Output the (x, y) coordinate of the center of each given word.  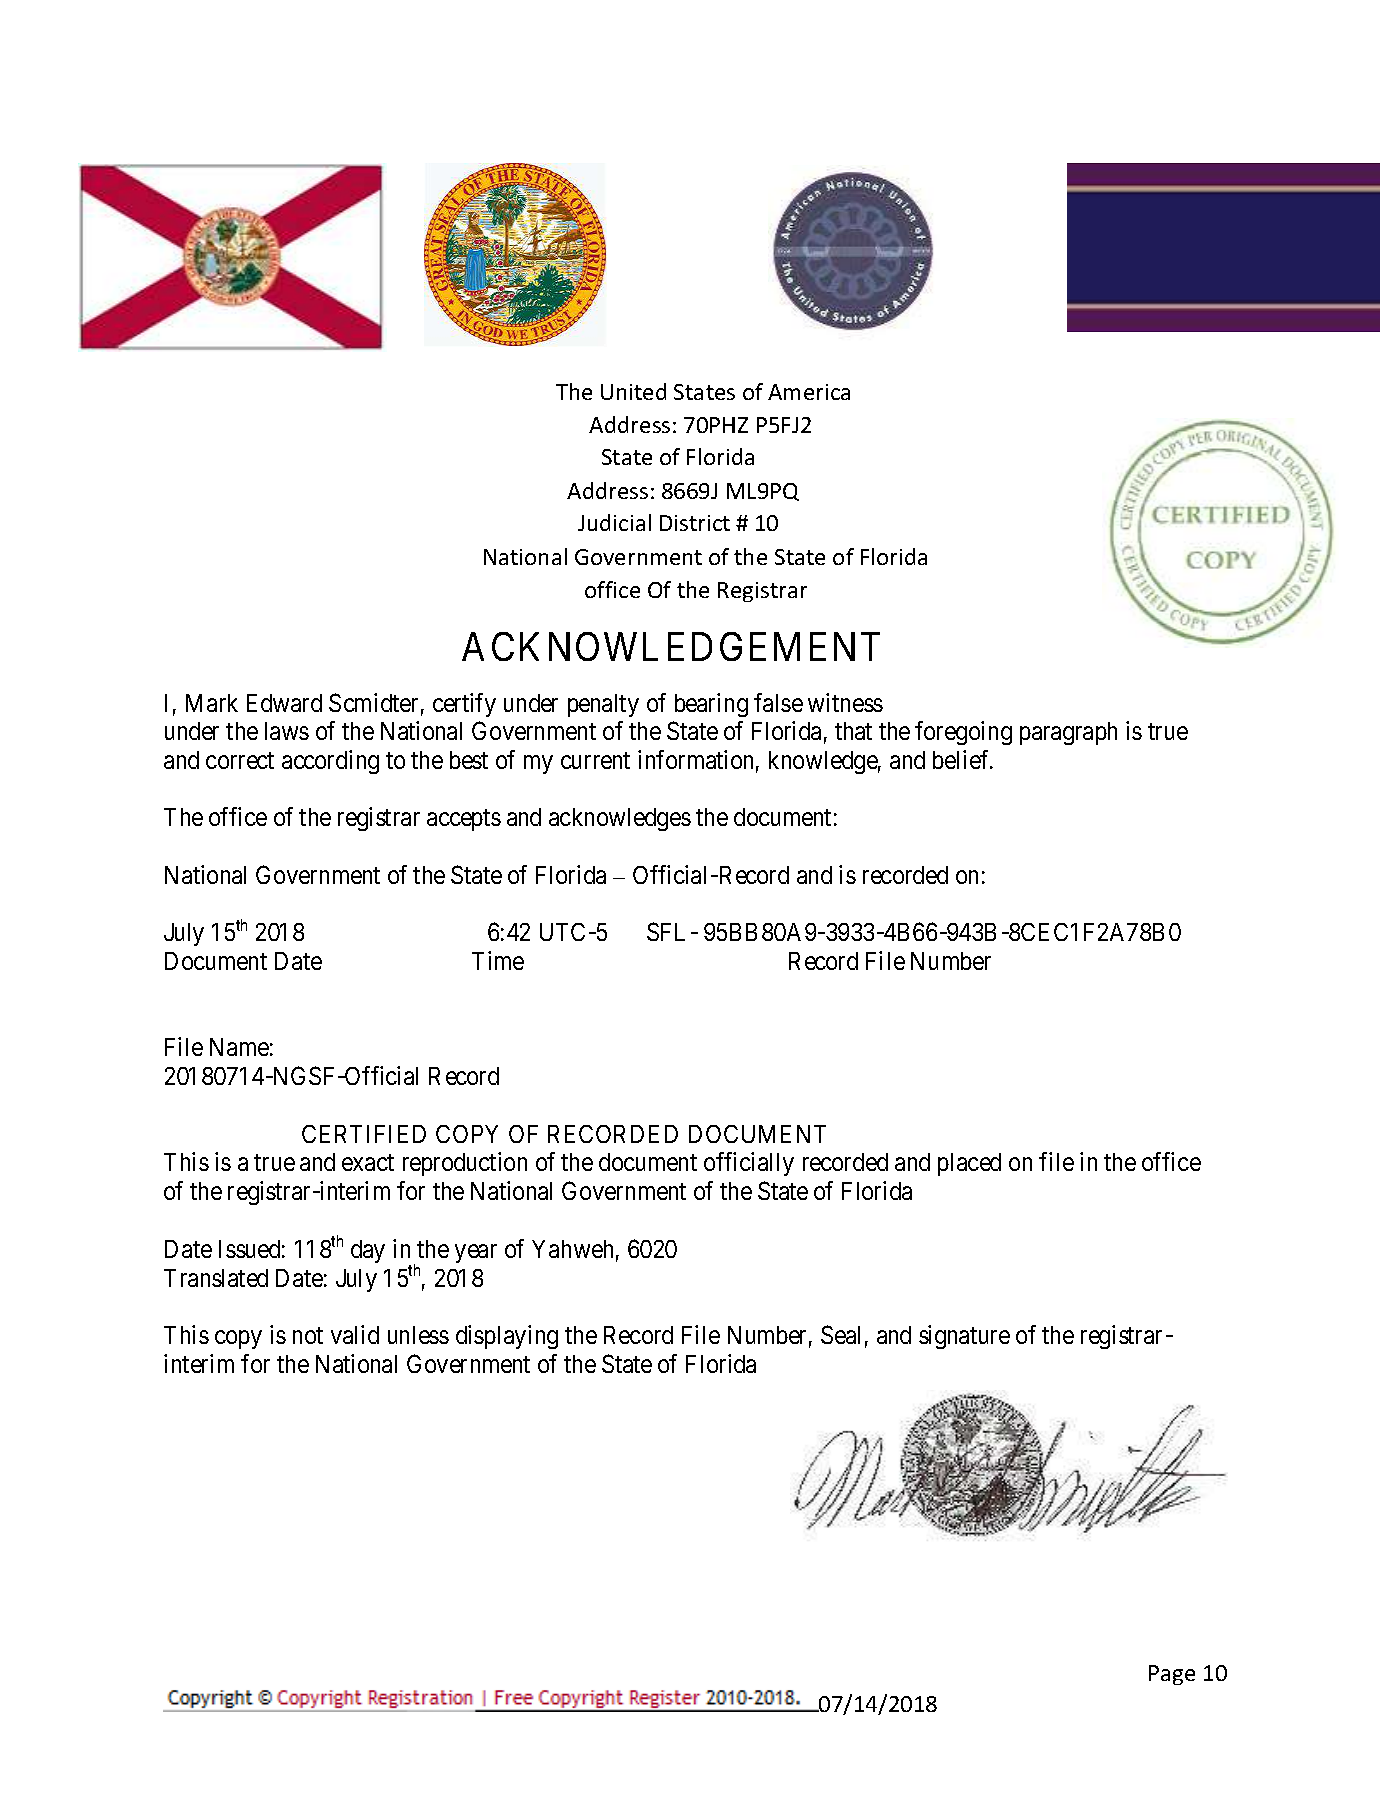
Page (1172, 1675)
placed (969, 1164)
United (633, 391)
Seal (840, 1334)
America (809, 392)
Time (498, 960)
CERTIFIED (364, 1134)
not (308, 1335)
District (695, 523)
